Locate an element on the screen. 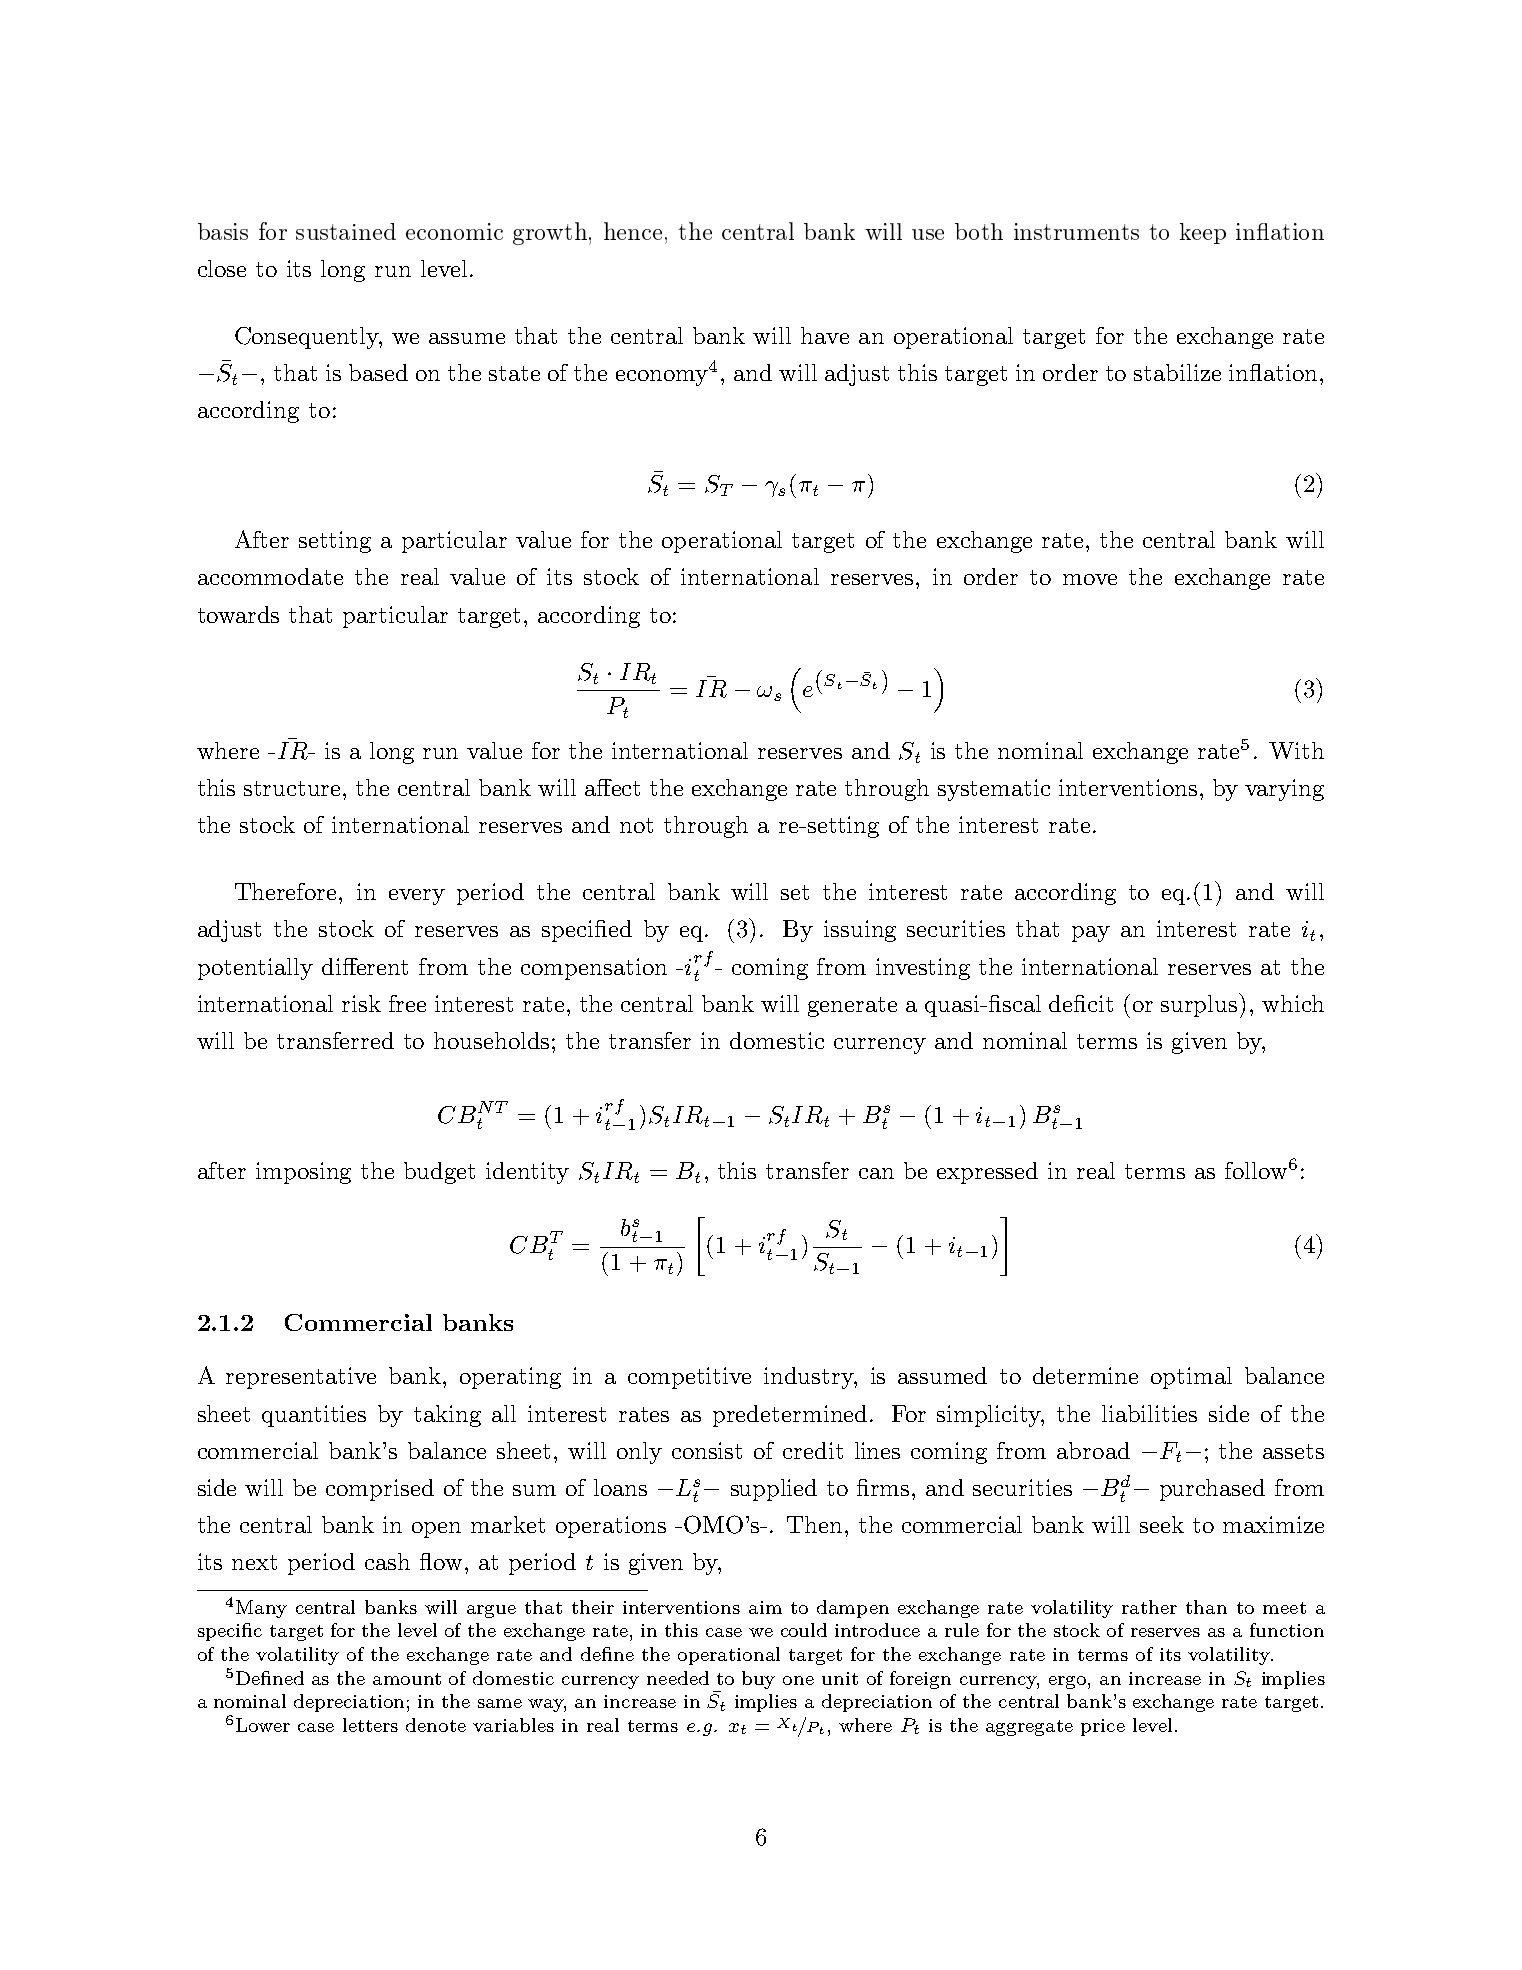  optimal is located at coordinates (1191, 1378).
